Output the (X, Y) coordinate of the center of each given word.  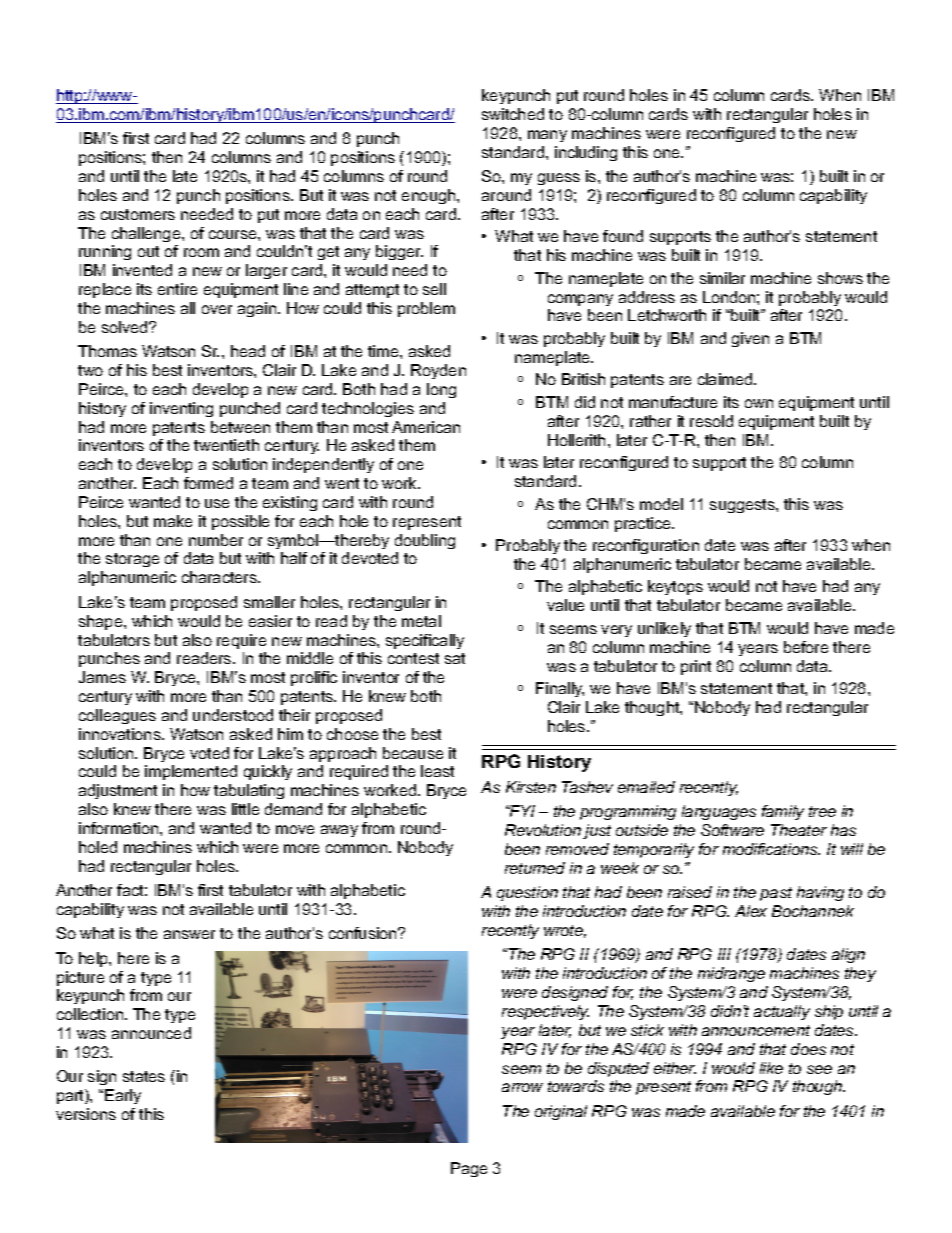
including (586, 153)
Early (123, 1096)
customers (138, 214)
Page (469, 1169)
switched (513, 114)
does (808, 1049)
